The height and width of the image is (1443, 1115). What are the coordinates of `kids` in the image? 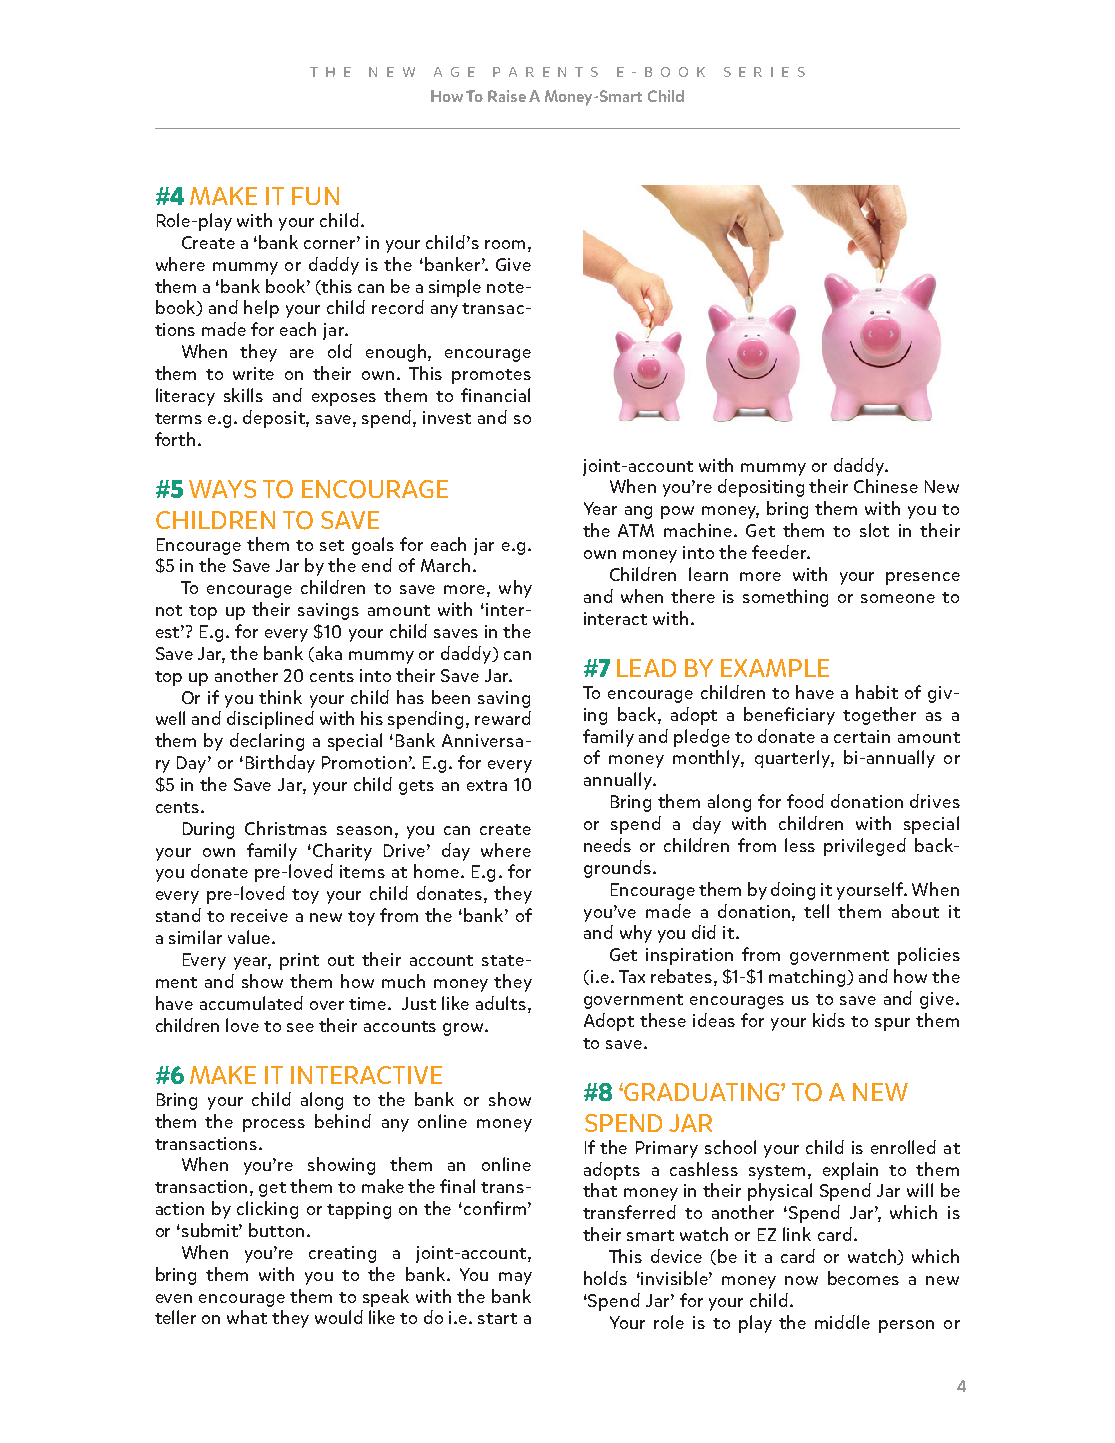 It's located at (829, 1020).
